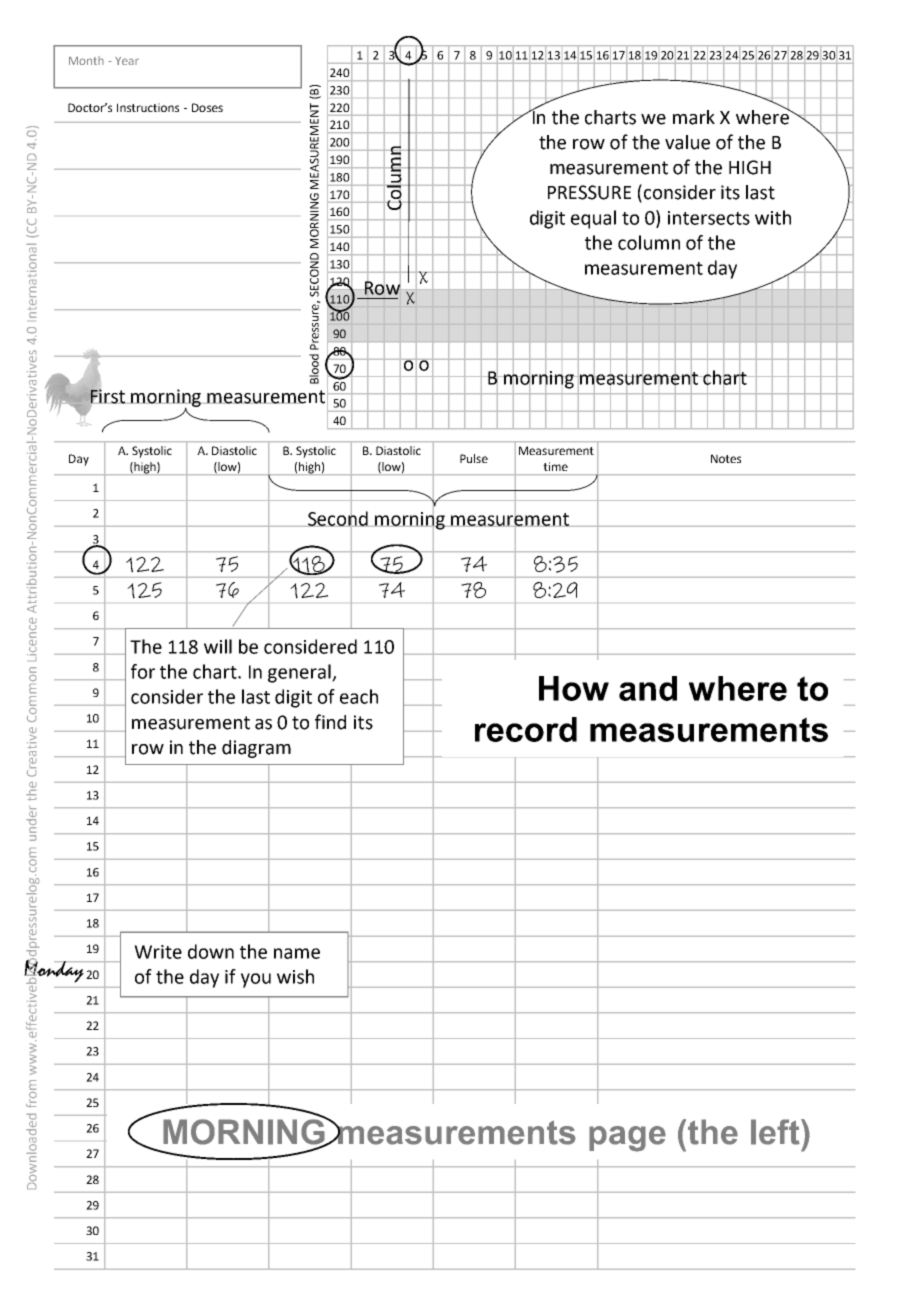  I want to click on mark, so click(694, 117).
